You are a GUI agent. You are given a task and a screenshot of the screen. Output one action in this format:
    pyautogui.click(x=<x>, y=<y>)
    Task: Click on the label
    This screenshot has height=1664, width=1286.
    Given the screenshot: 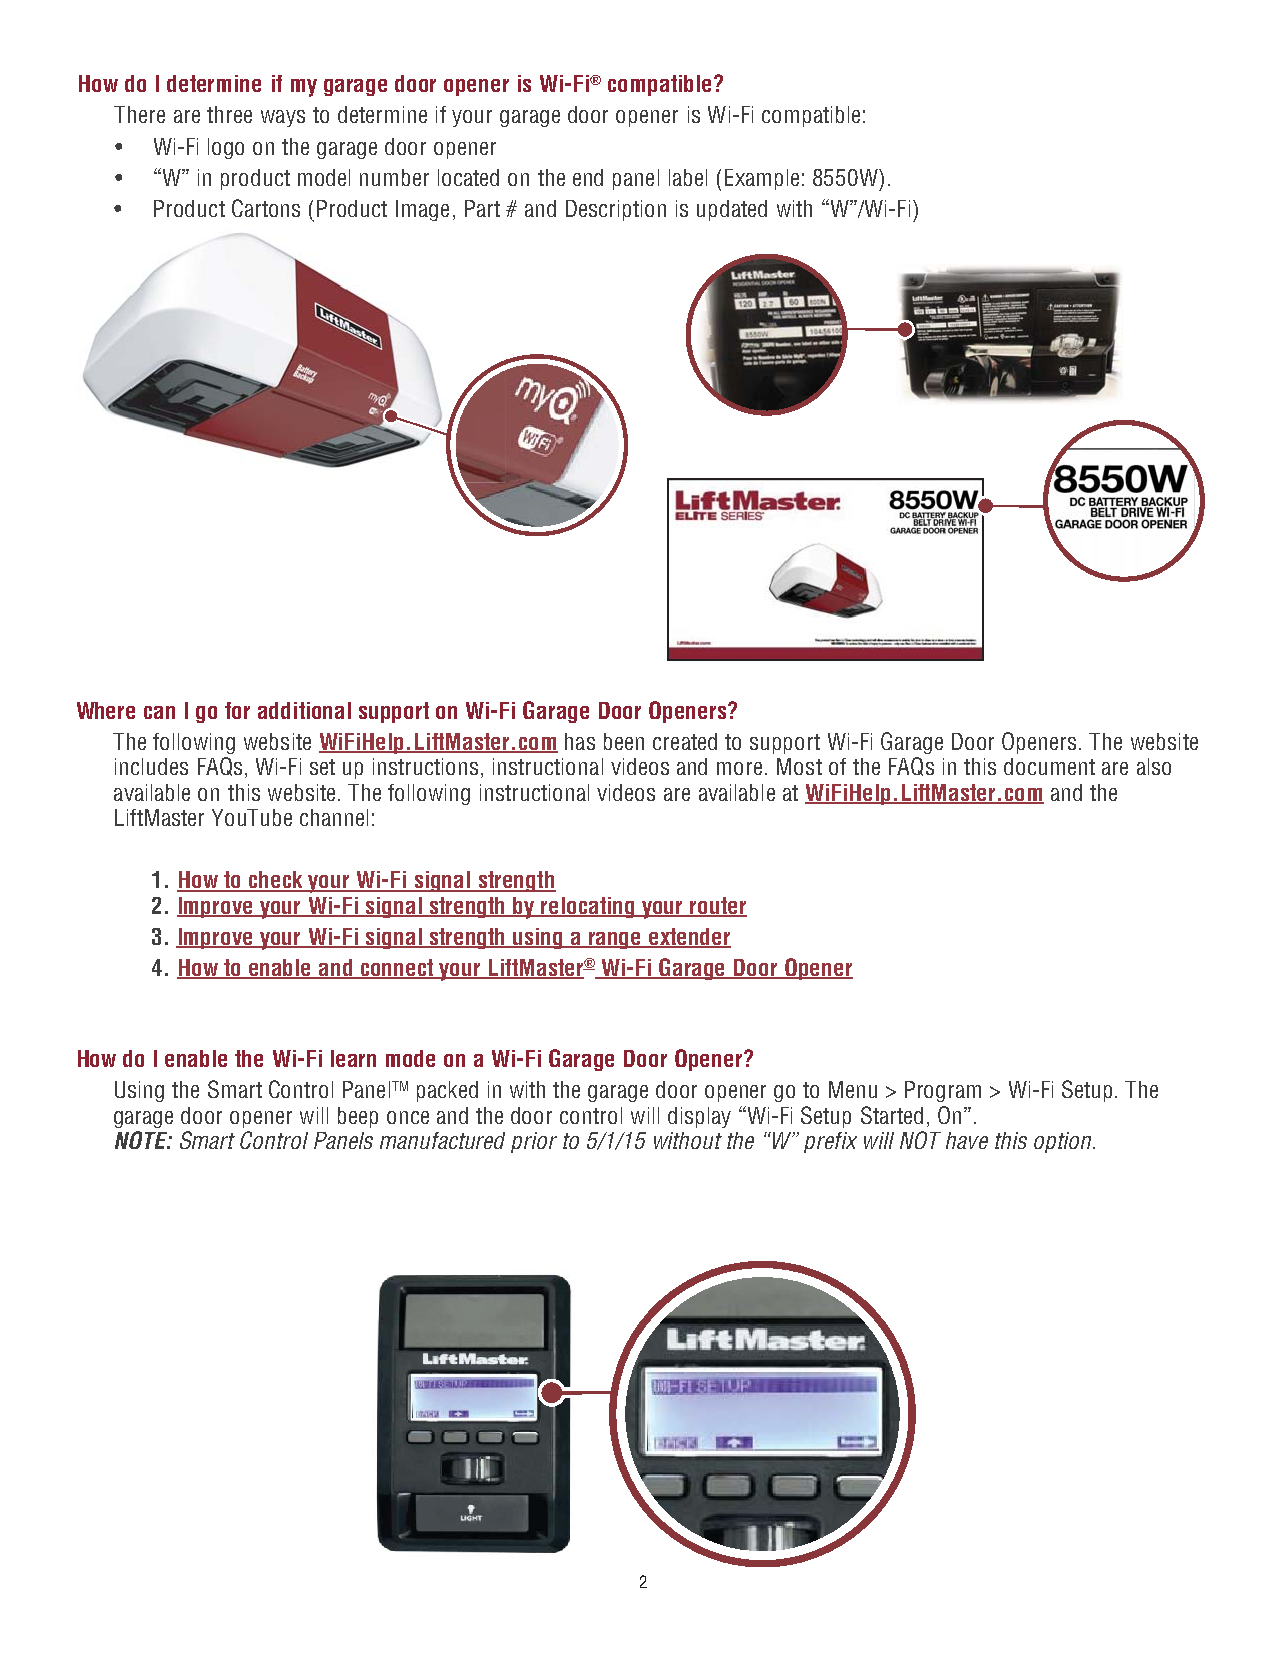 What is the action you would take?
    pyautogui.click(x=688, y=177)
